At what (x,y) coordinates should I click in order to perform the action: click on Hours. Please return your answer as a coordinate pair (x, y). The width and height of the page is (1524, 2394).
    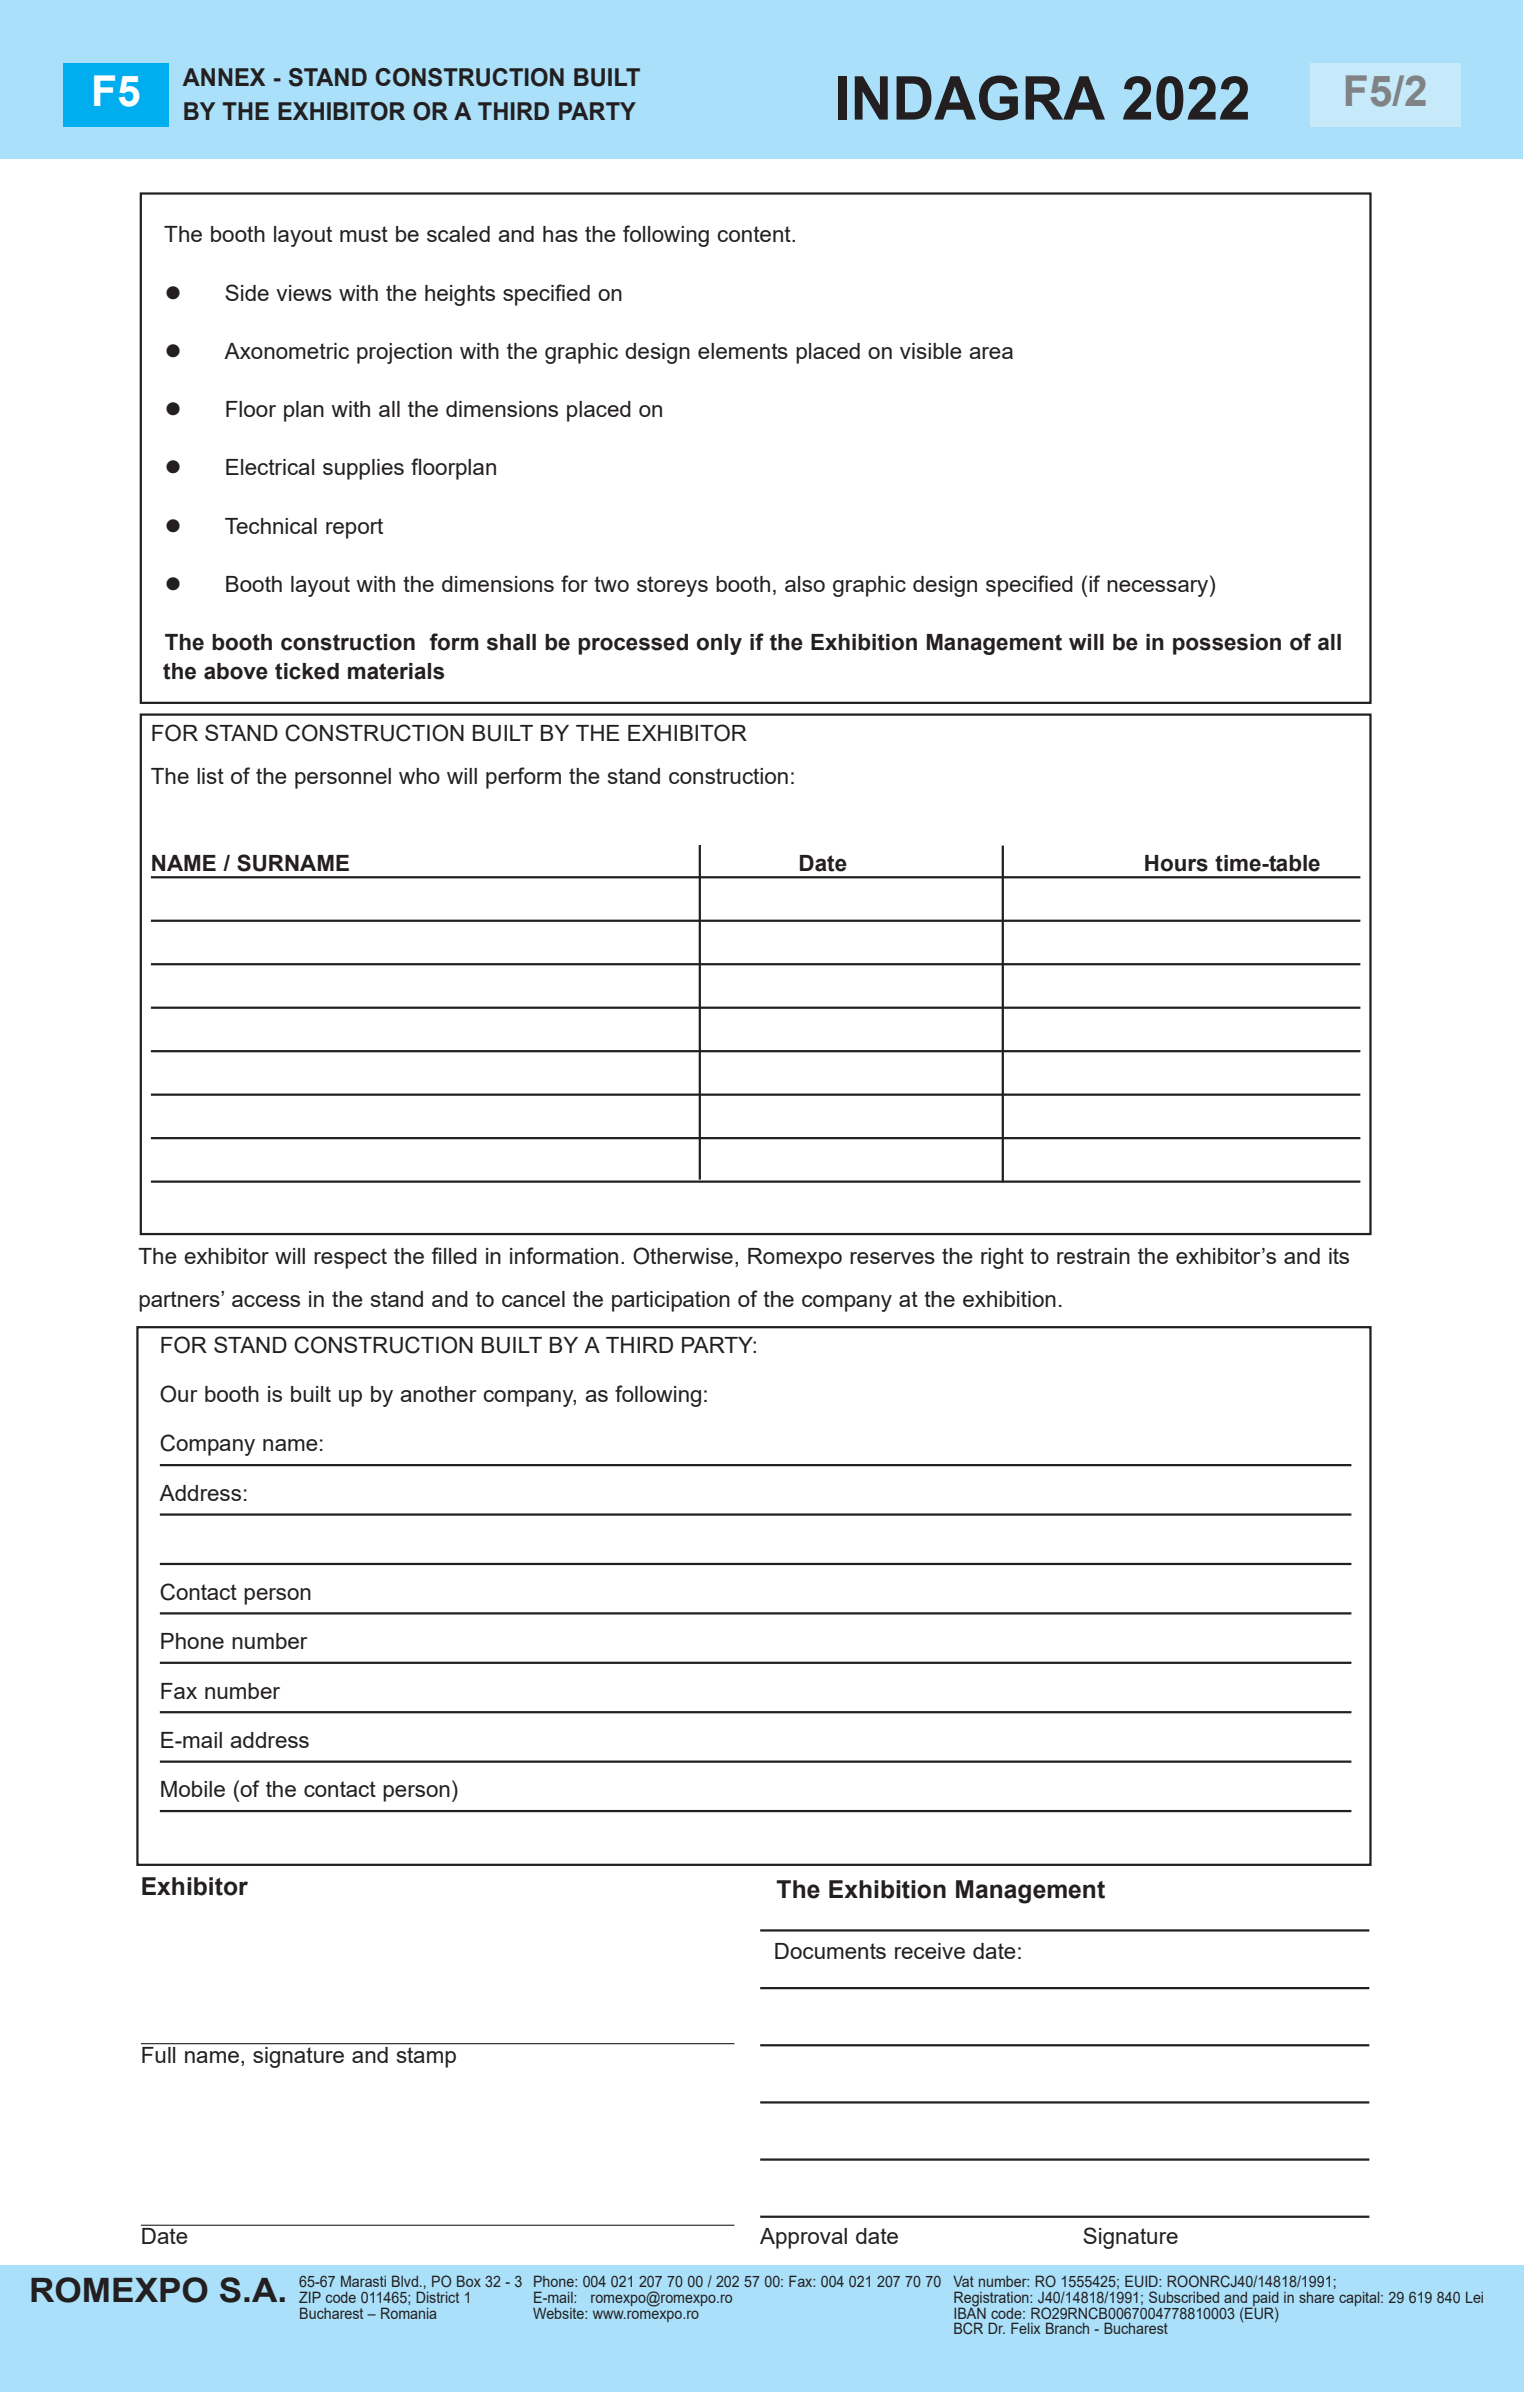
    Looking at the image, I should click on (1176, 863).
